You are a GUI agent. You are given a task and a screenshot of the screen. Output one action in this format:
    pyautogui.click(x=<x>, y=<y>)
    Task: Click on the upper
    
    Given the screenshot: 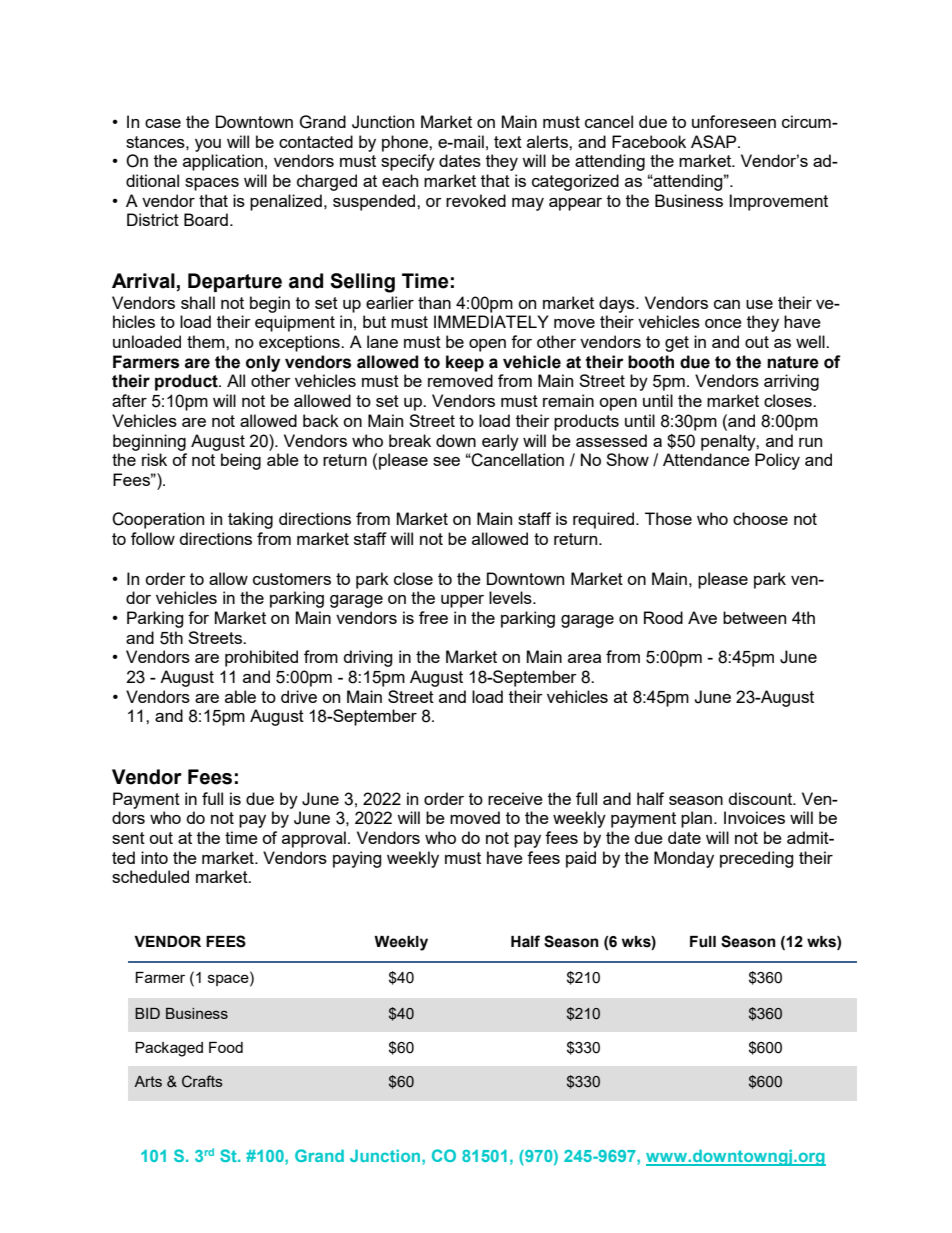 What is the action you would take?
    pyautogui.click(x=462, y=601)
